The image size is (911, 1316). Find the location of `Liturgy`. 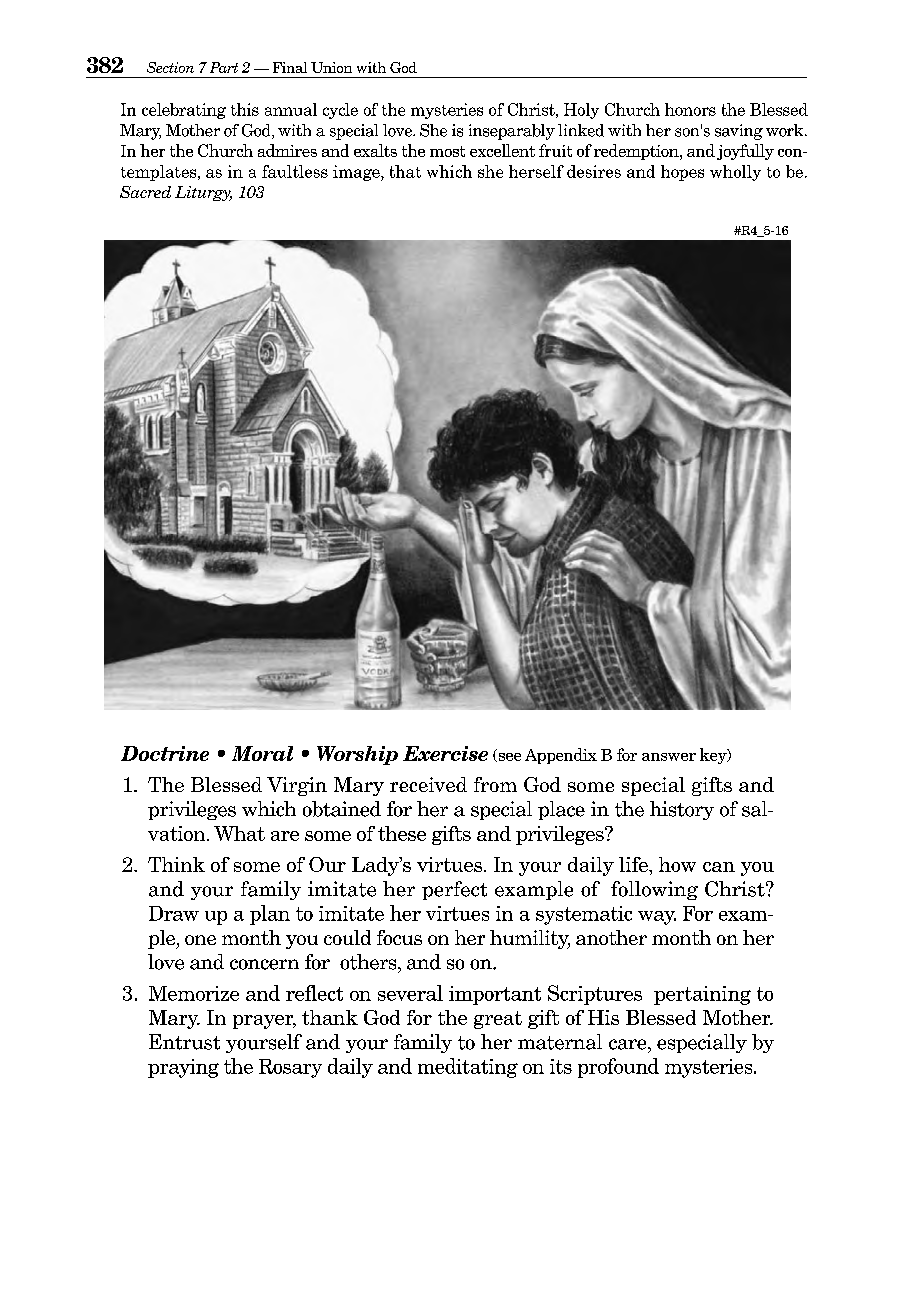

Liturgy is located at coordinates (203, 193).
